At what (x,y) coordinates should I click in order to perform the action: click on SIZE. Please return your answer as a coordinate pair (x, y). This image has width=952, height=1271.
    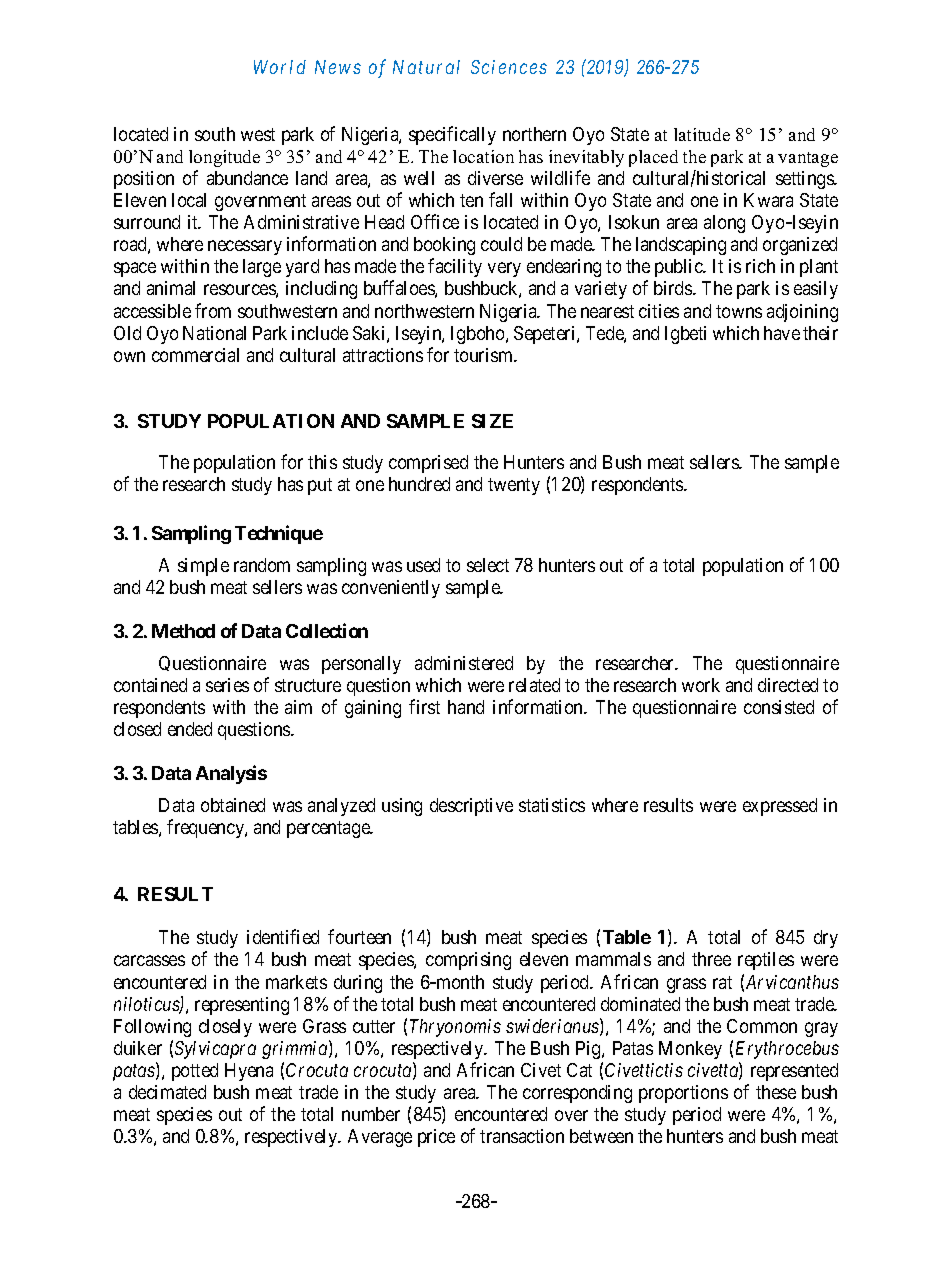
    Looking at the image, I should click on (492, 421).
